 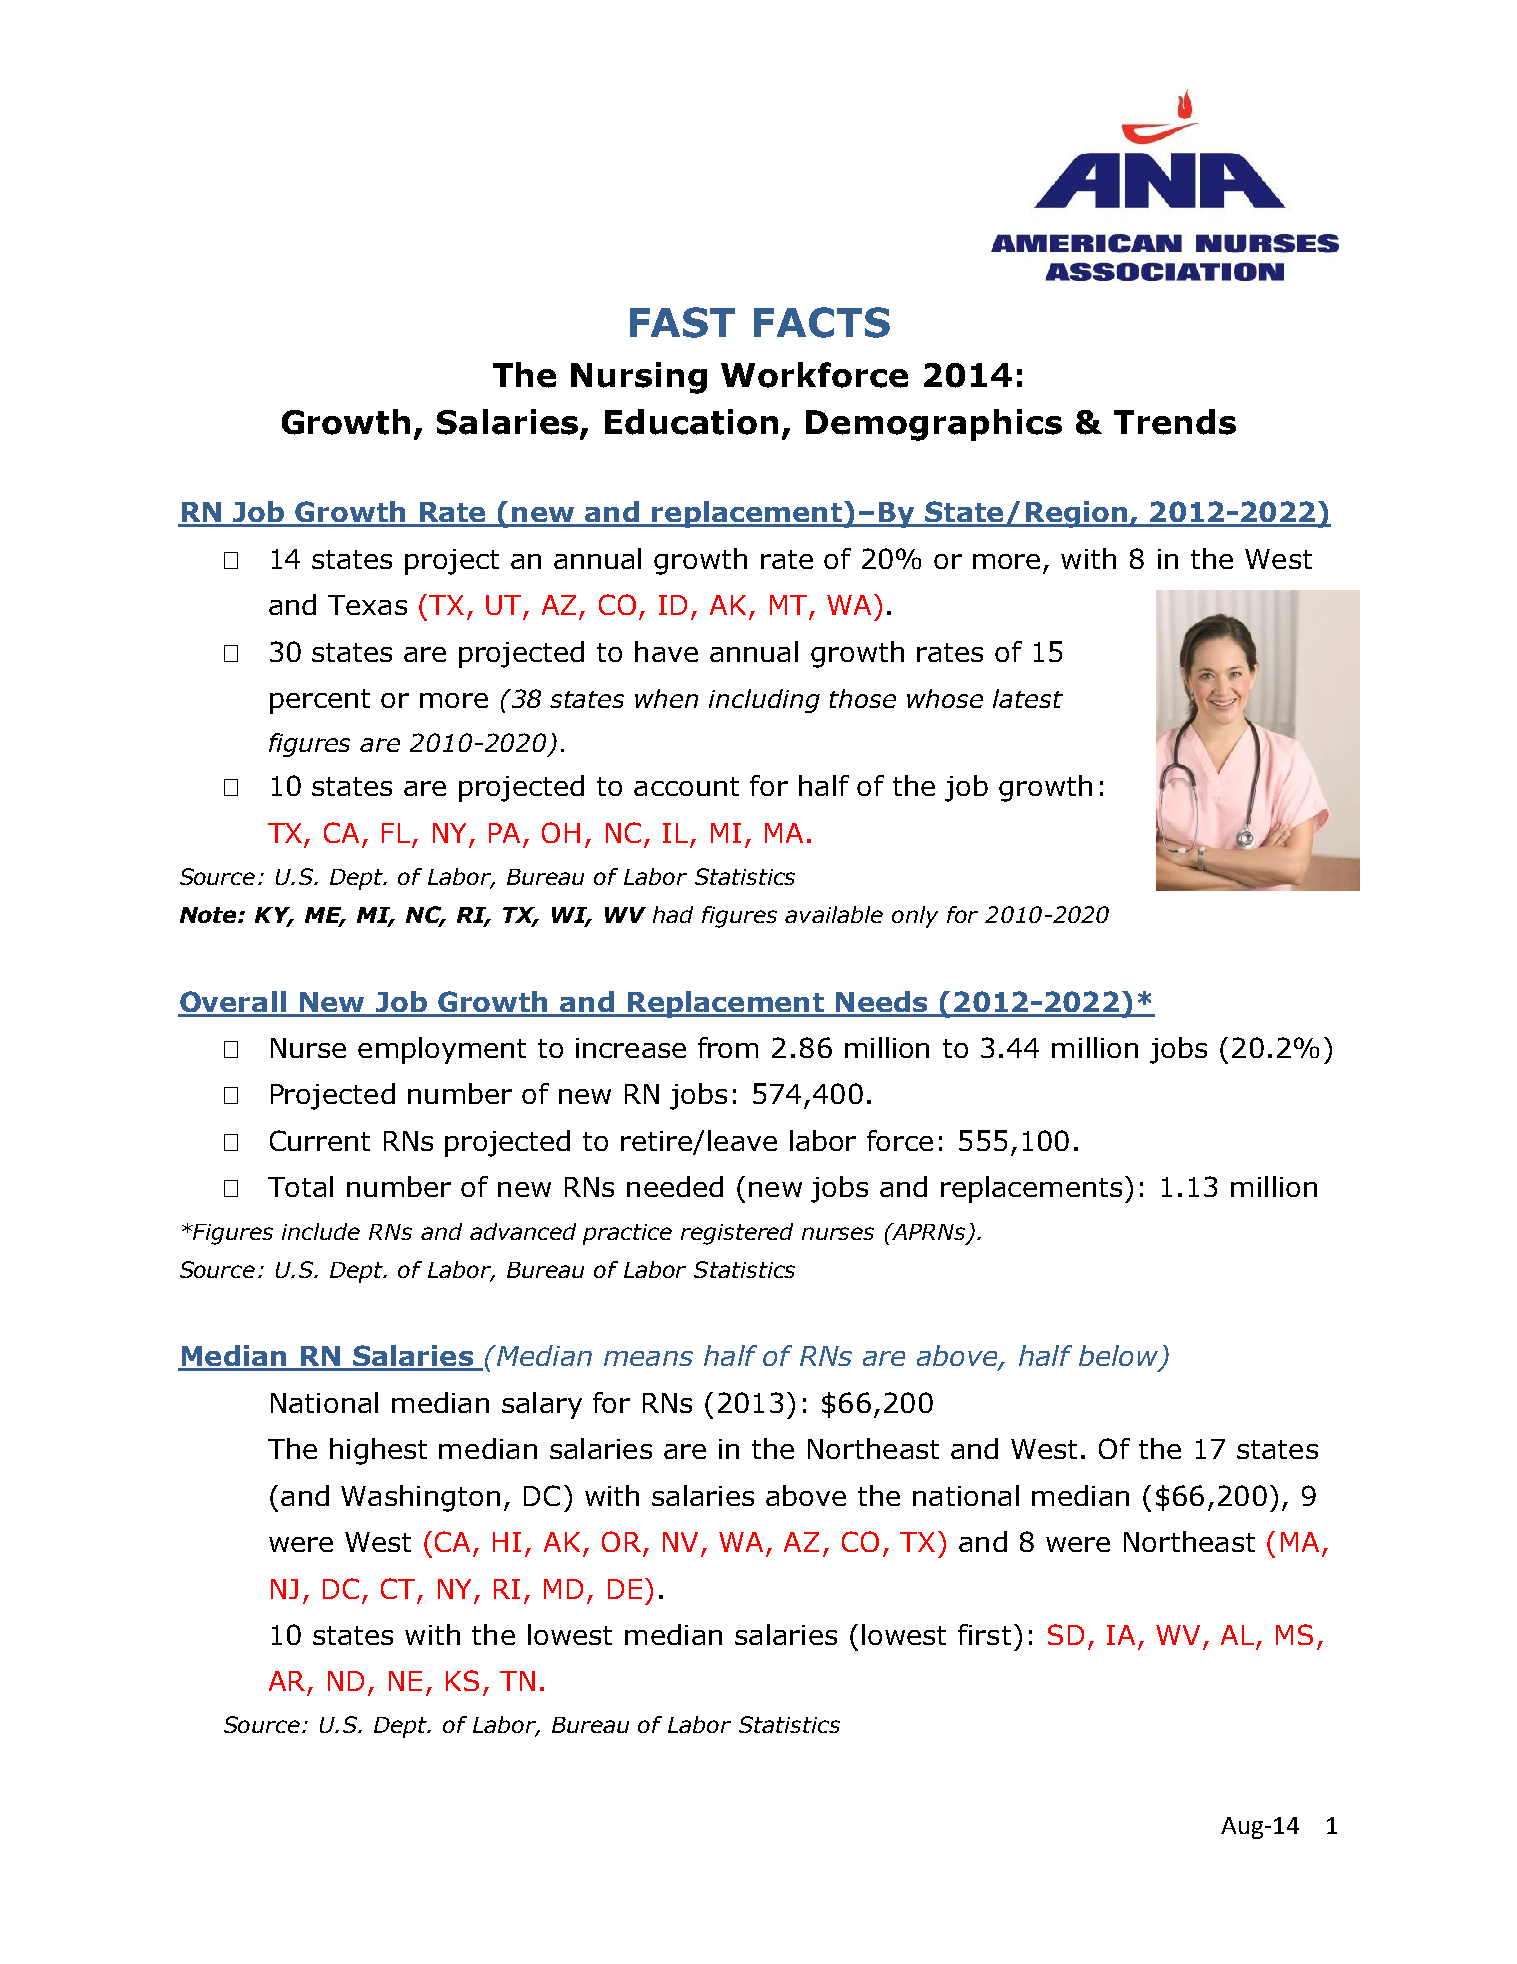 I want to click on Trends, so click(x=1175, y=422).
